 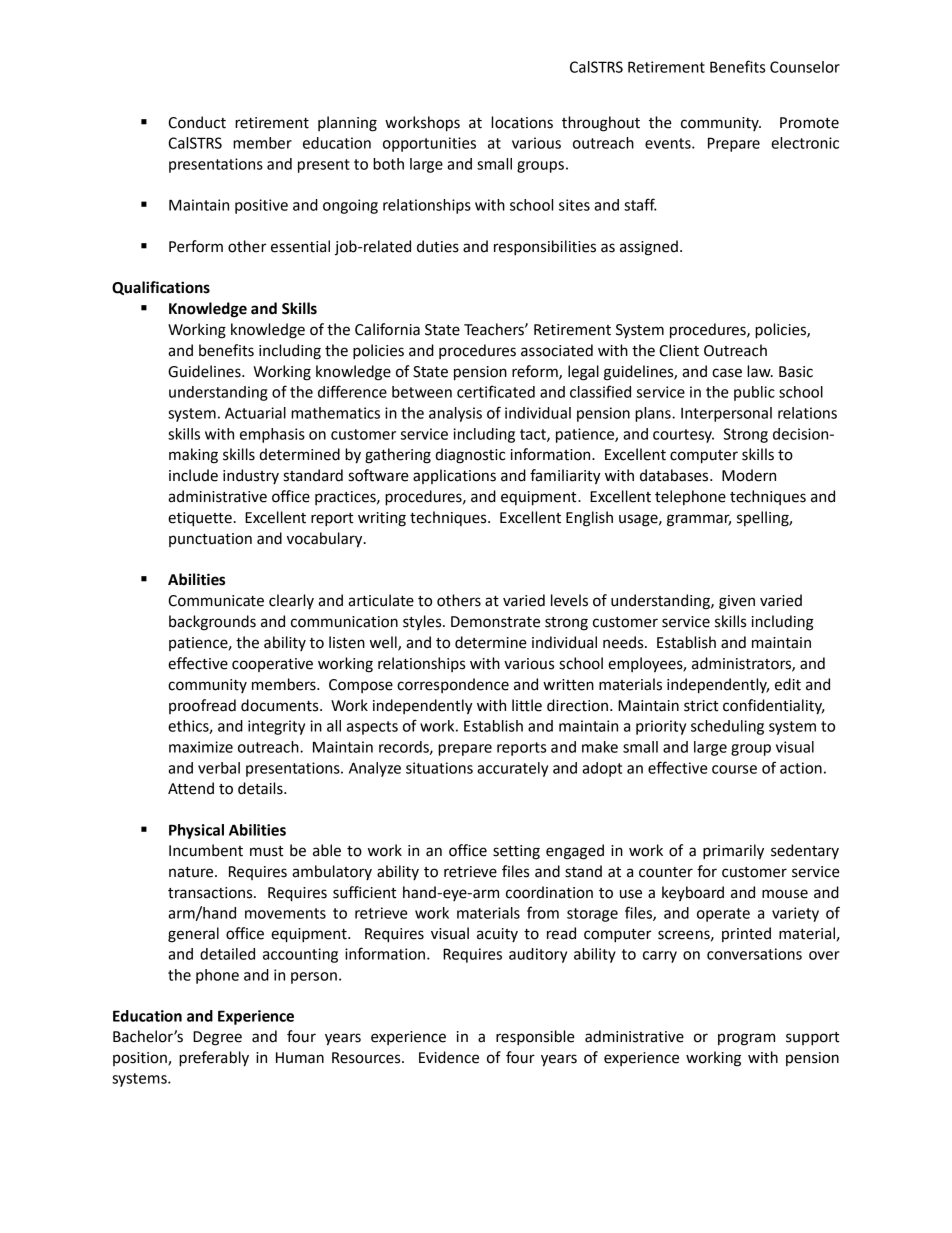 I want to click on Demonstrate, so click(x=495, y=622).
